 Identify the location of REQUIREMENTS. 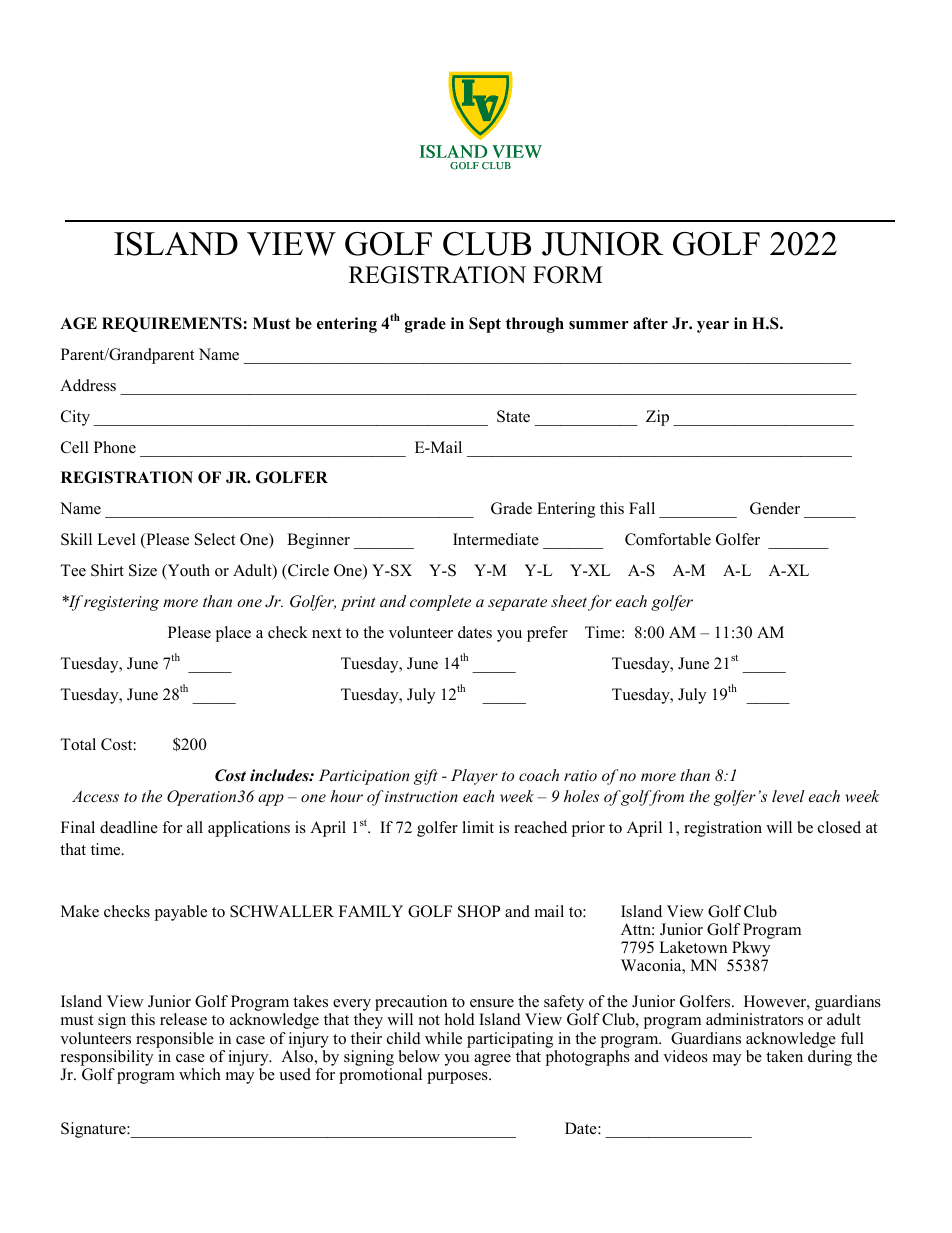
(173, 324).
